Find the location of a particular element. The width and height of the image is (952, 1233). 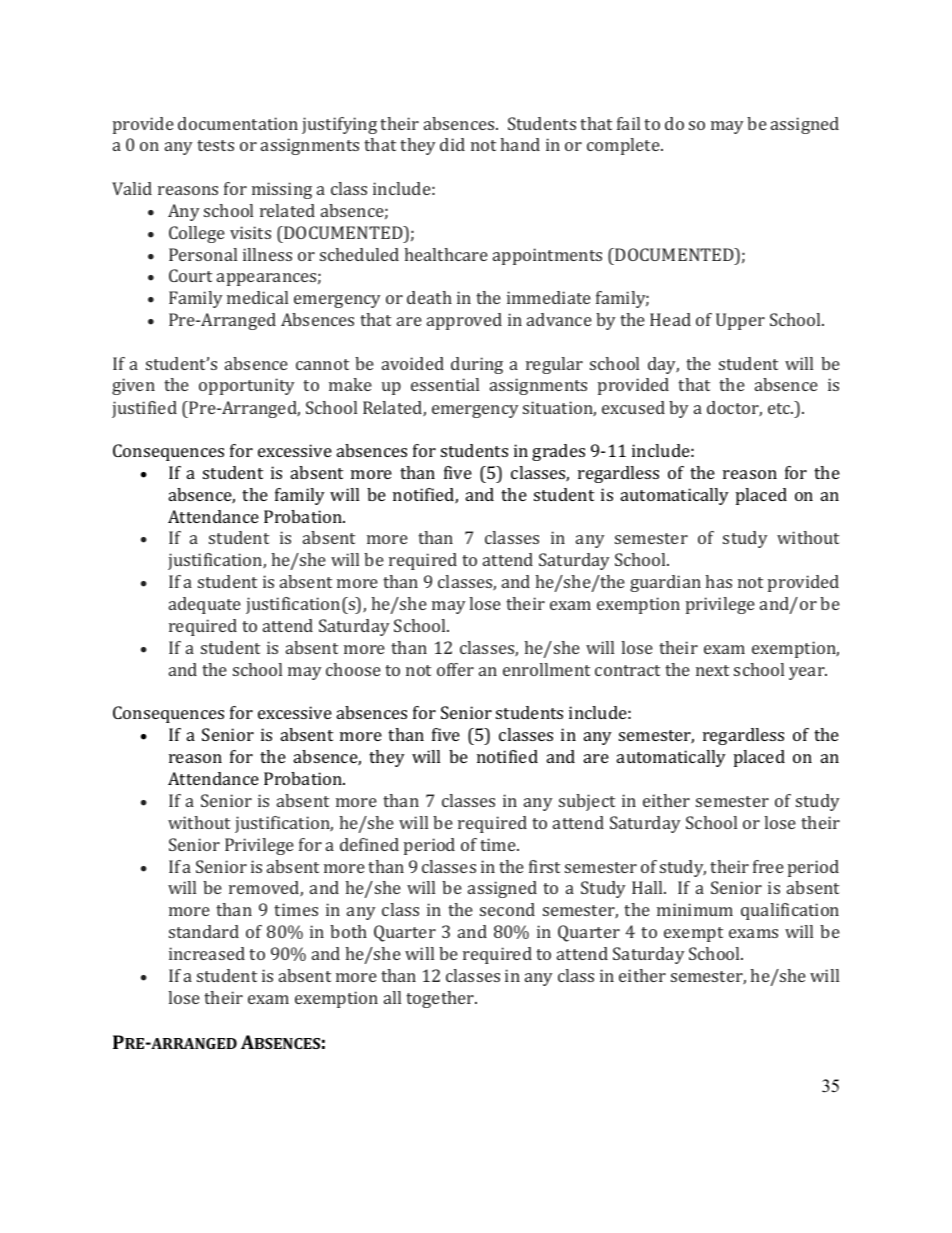

did is located at coordinates (452, 144).
